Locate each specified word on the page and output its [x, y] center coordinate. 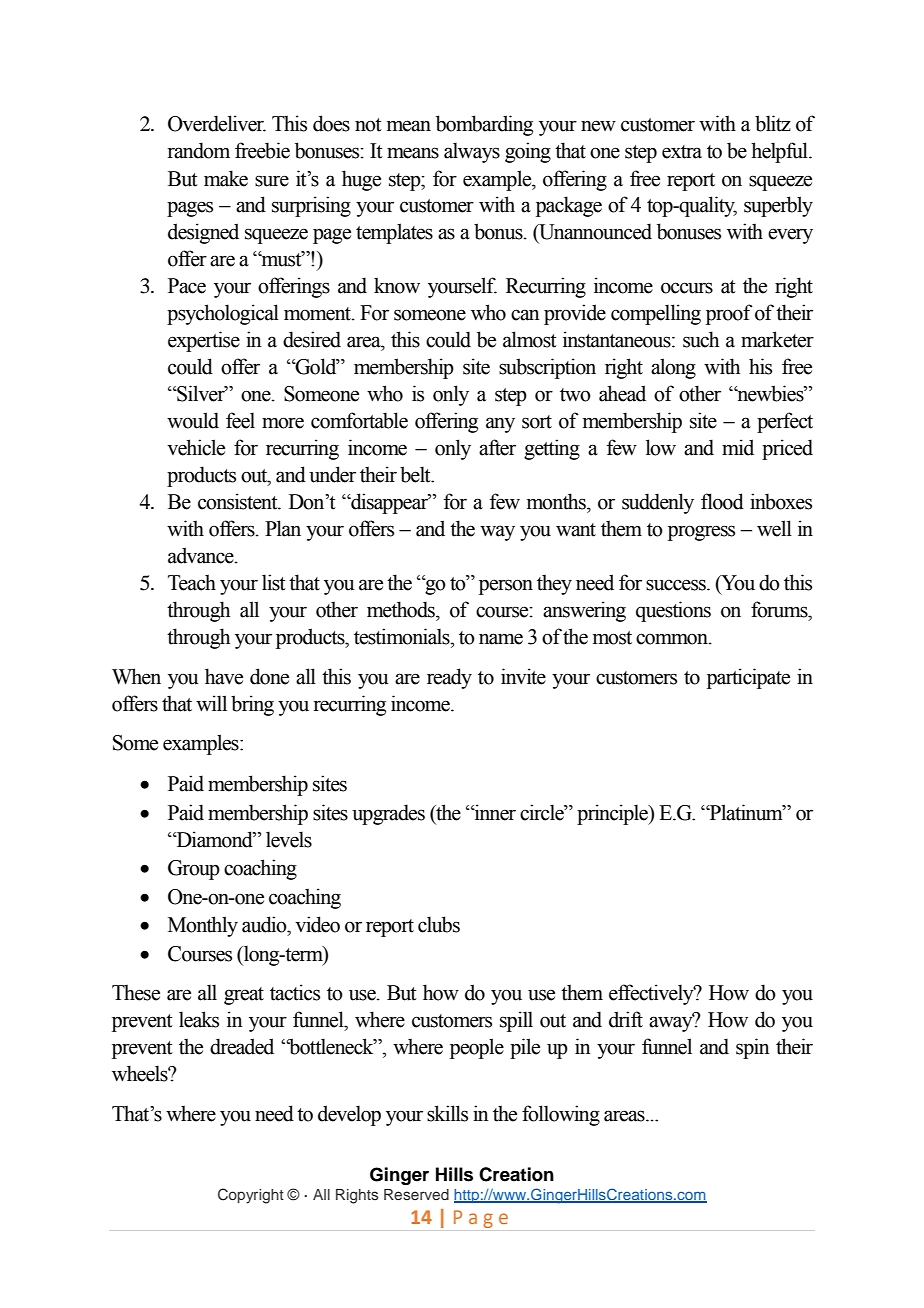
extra [682, 152]
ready [449, 678]
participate [748, 678]
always [472, 152]
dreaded [242, 1046]
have [224, 676]
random [199, 150]
